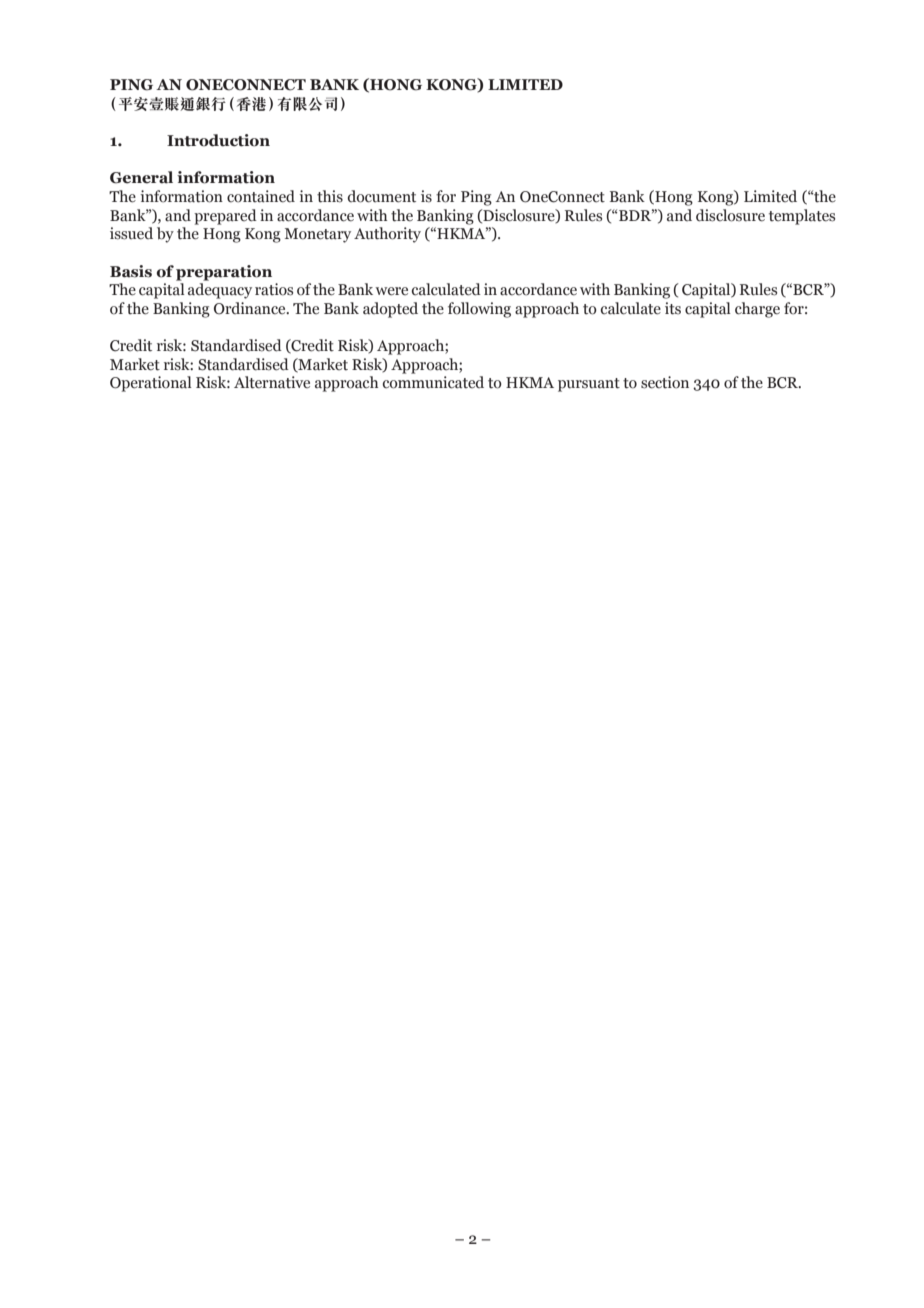 The image size is (924, 1308). What do you see at coordinates (479, 310) in the document?
I see `following` at bounding box center [479, 310].
